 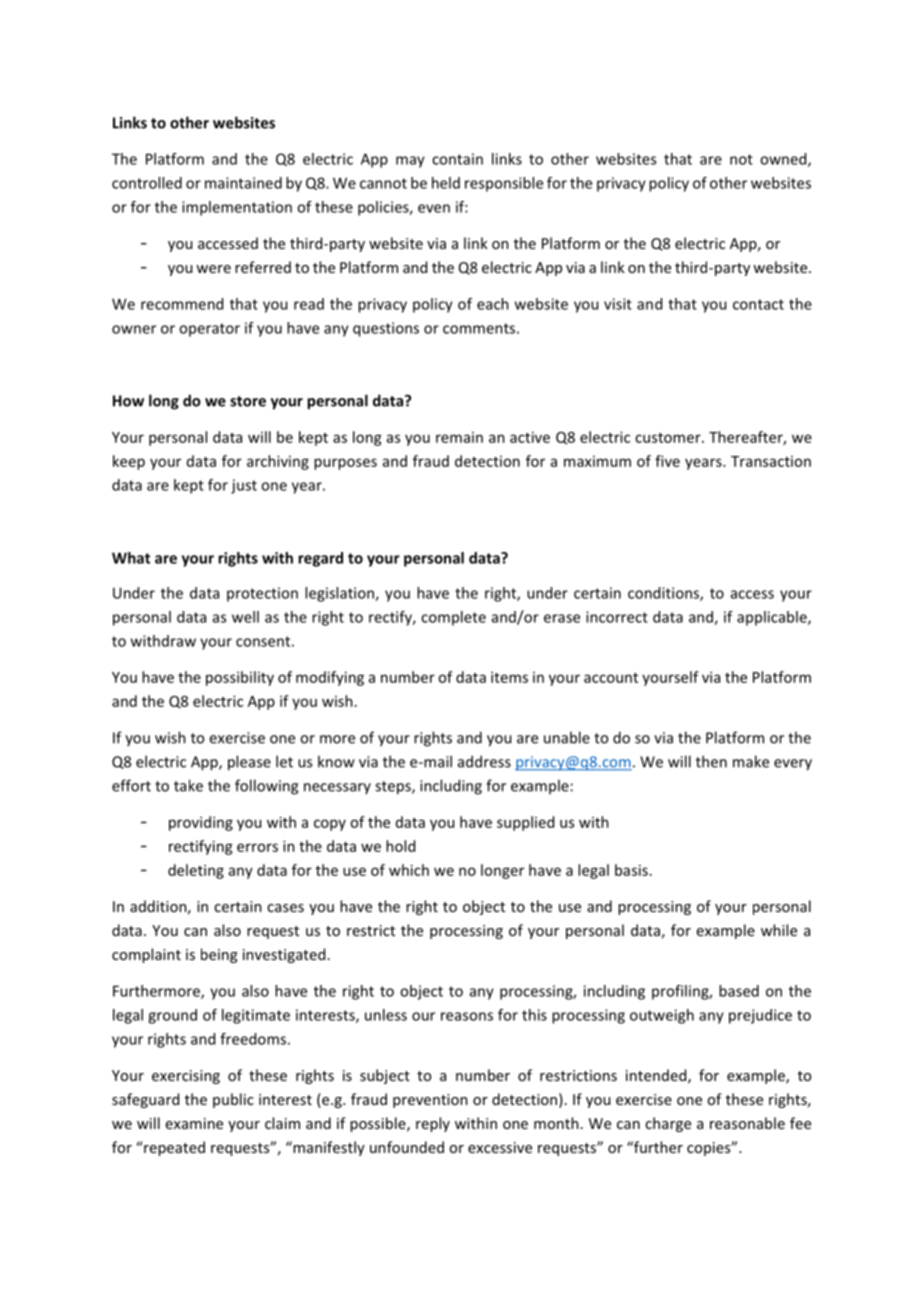 I want to click on possibility, so click(x=240, y=678).
